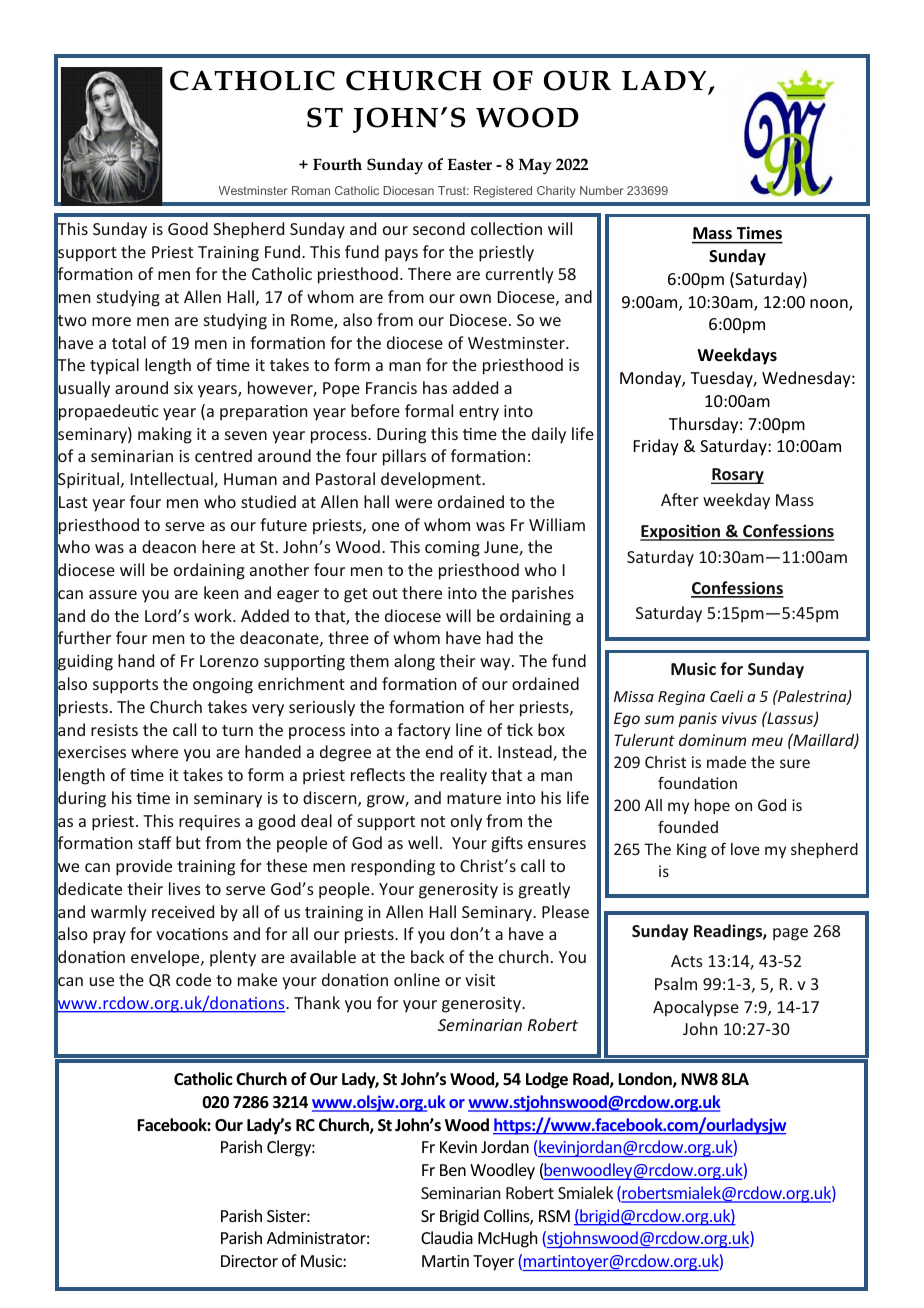  What do you see at coordinates (447, 1237) in the document?
I see `Claudia` at bounding box center [447, 1237].
